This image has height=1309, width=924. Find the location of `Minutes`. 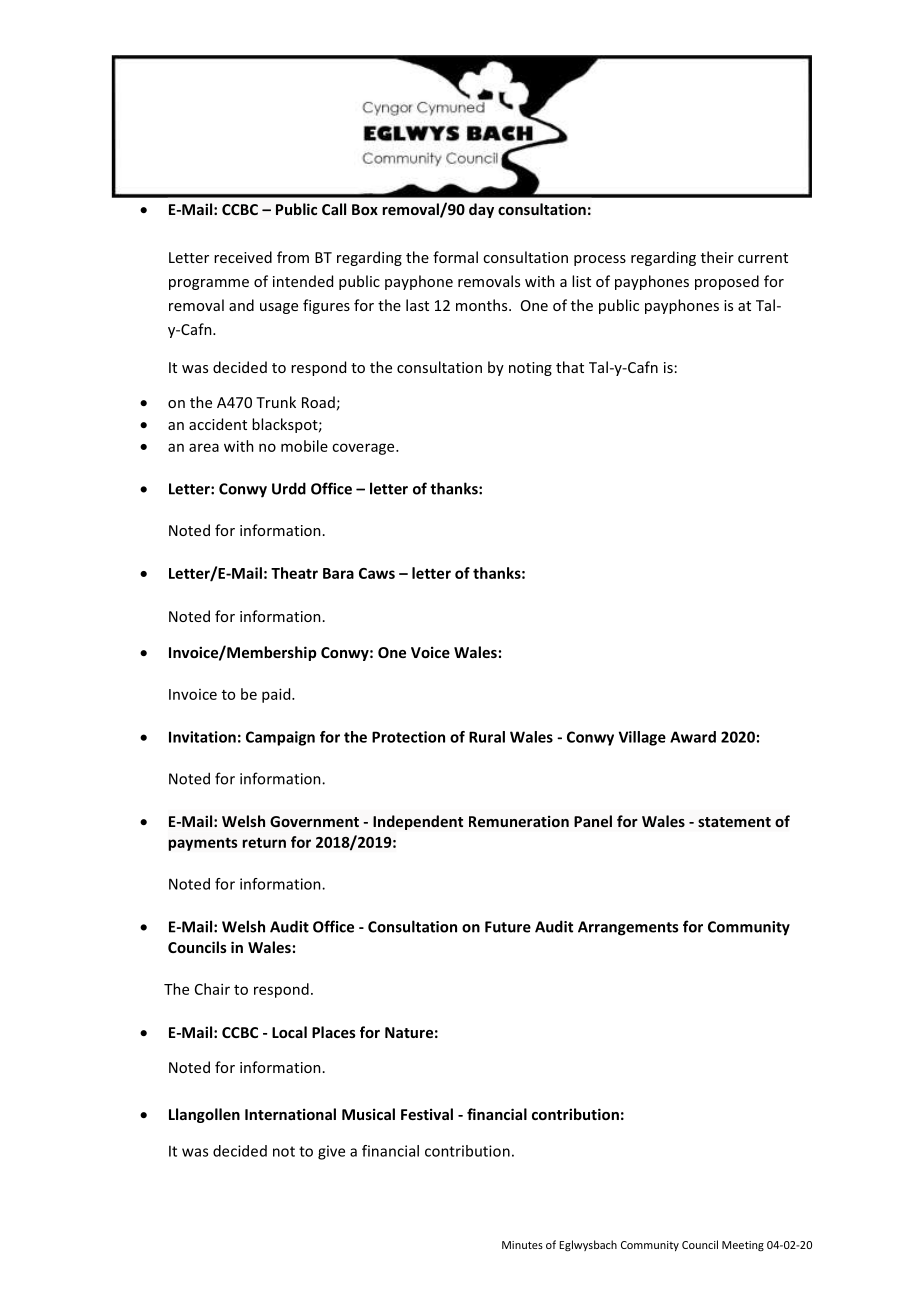

Minutes is located at coordinates (522, 1245).
